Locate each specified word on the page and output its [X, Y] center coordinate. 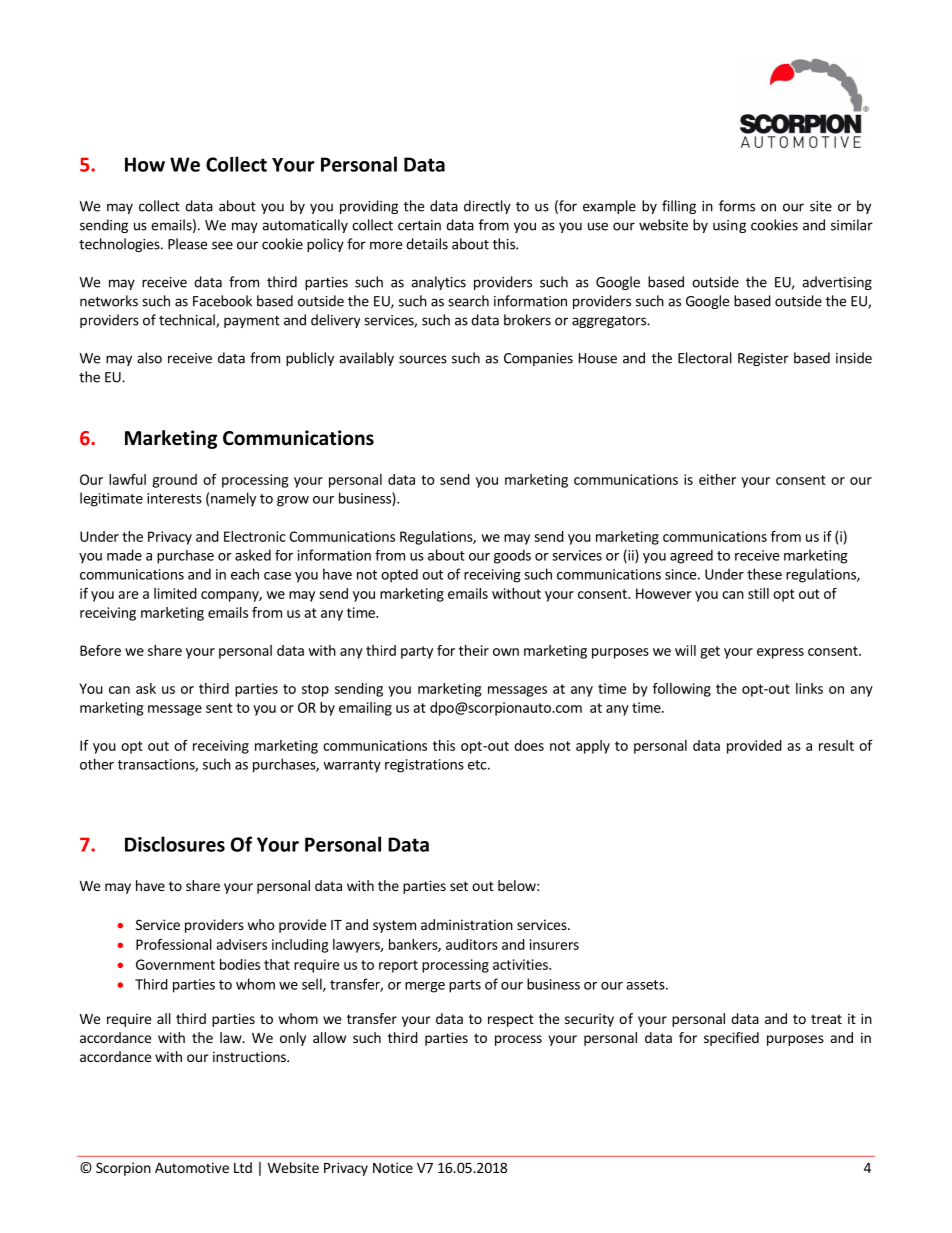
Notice [393, 1167]
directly [487, 207]
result [836, 745]
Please [187, 244]
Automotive [192, 1167]
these [764, 574]
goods [512, 556]
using [729, 226]
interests [174, 498]
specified [731, 1039]
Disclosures [175, 844]
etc [478, 765]
